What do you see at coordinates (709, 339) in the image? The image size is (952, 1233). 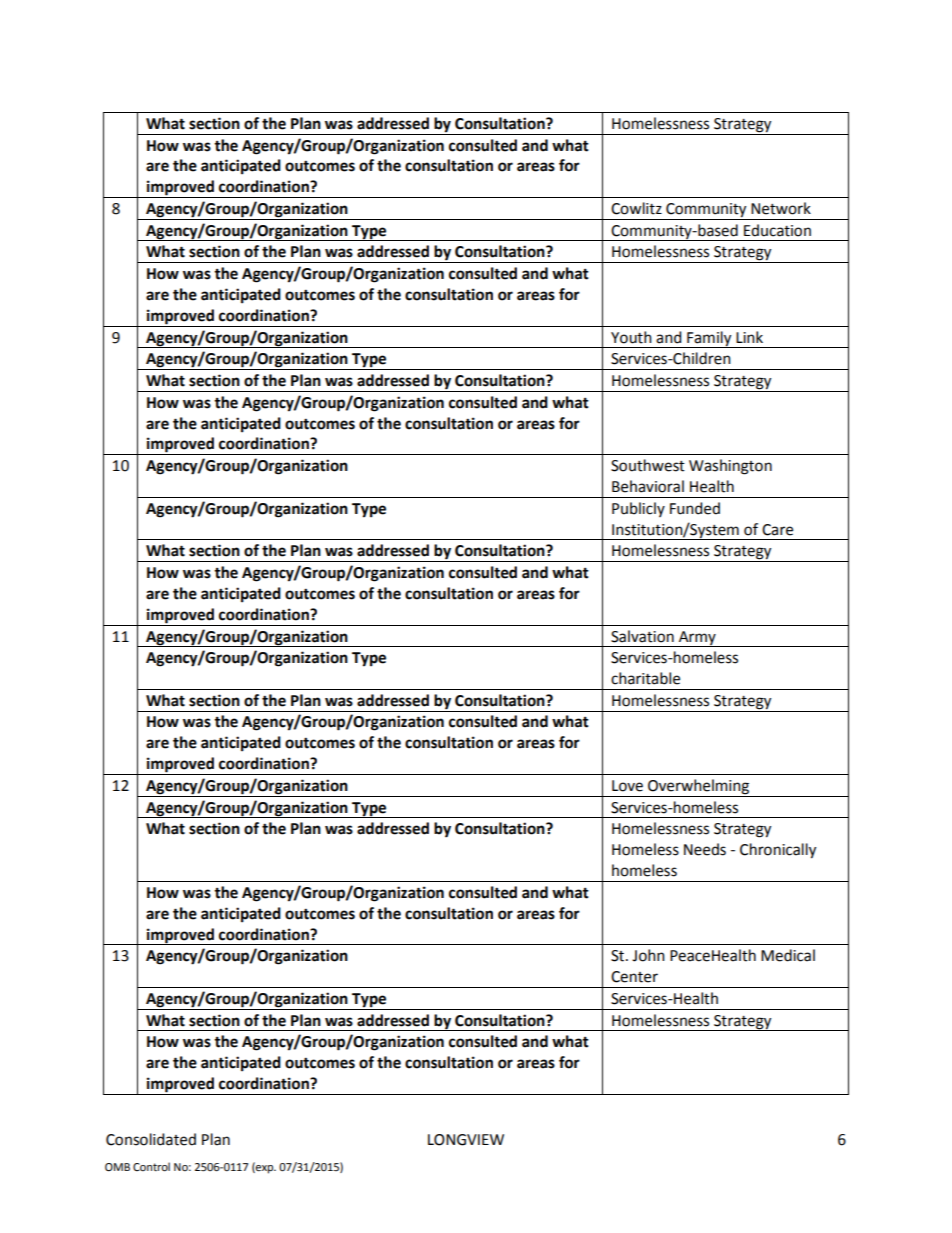 I see `Family` at bounding box center [709, 339].
